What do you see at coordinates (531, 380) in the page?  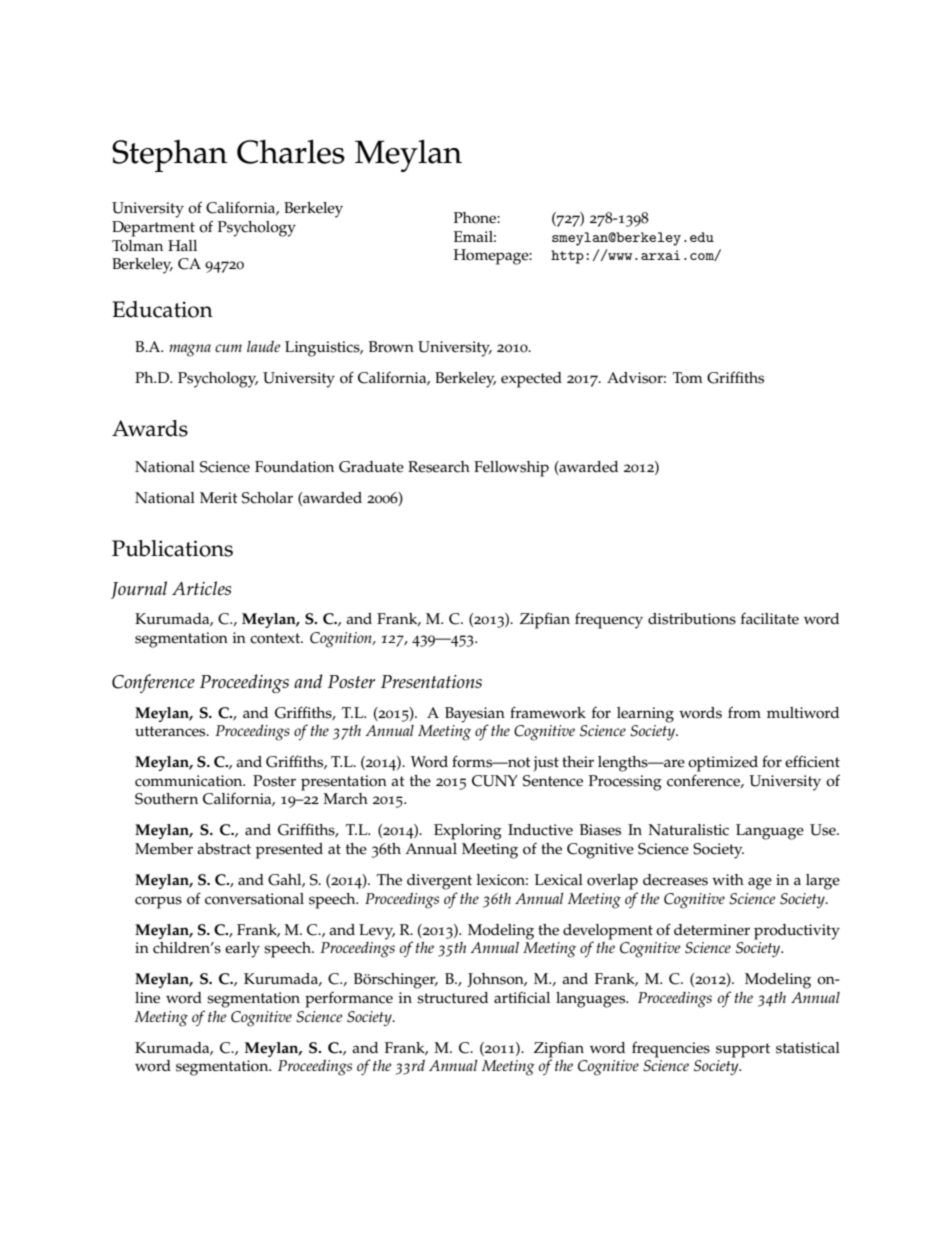 I see `expected` at bounding box center [531, 380].
